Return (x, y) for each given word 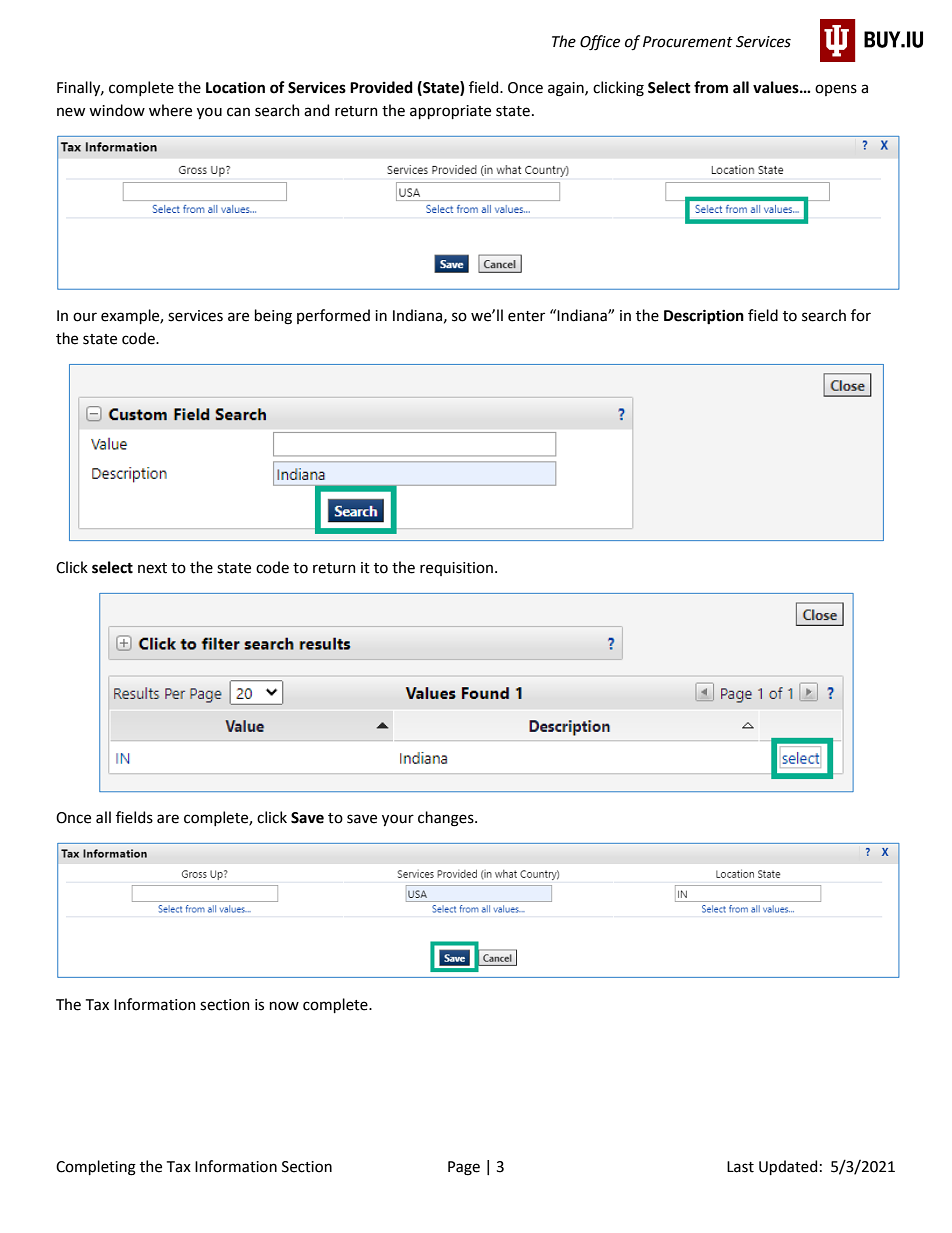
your (398, 820)
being (273, 317)
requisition (456, 569)
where (170, 110)
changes (447, 819)
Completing (96, 1168)
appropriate (450, 112)
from (711, 87)
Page (464, 1168)
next (152, 568)
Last (740, 1167)
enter (526, 316)
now (284, 1006)
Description (704, 317)
